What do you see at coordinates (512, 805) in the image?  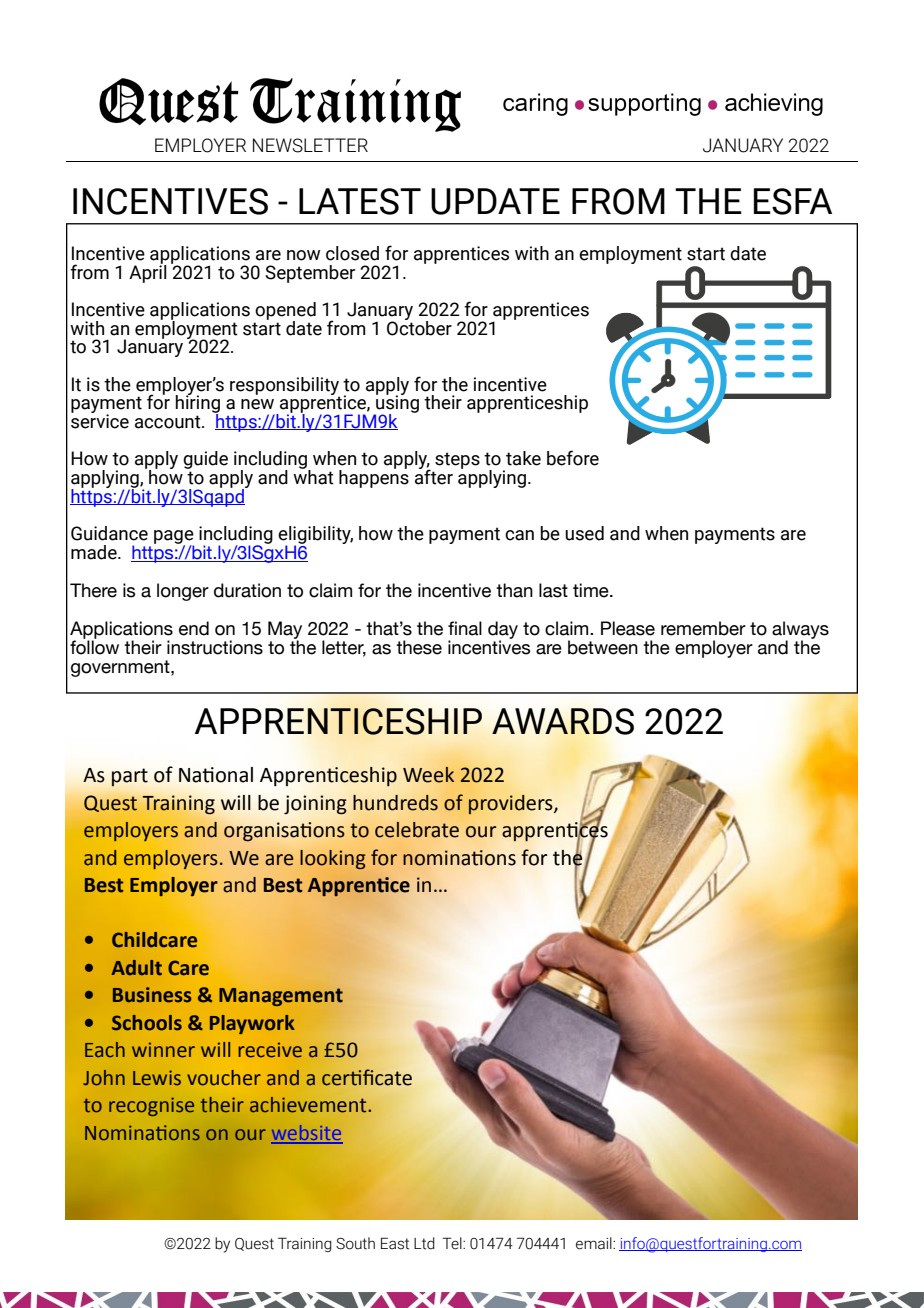 I see `providers` at bounding box center [512, 805].
